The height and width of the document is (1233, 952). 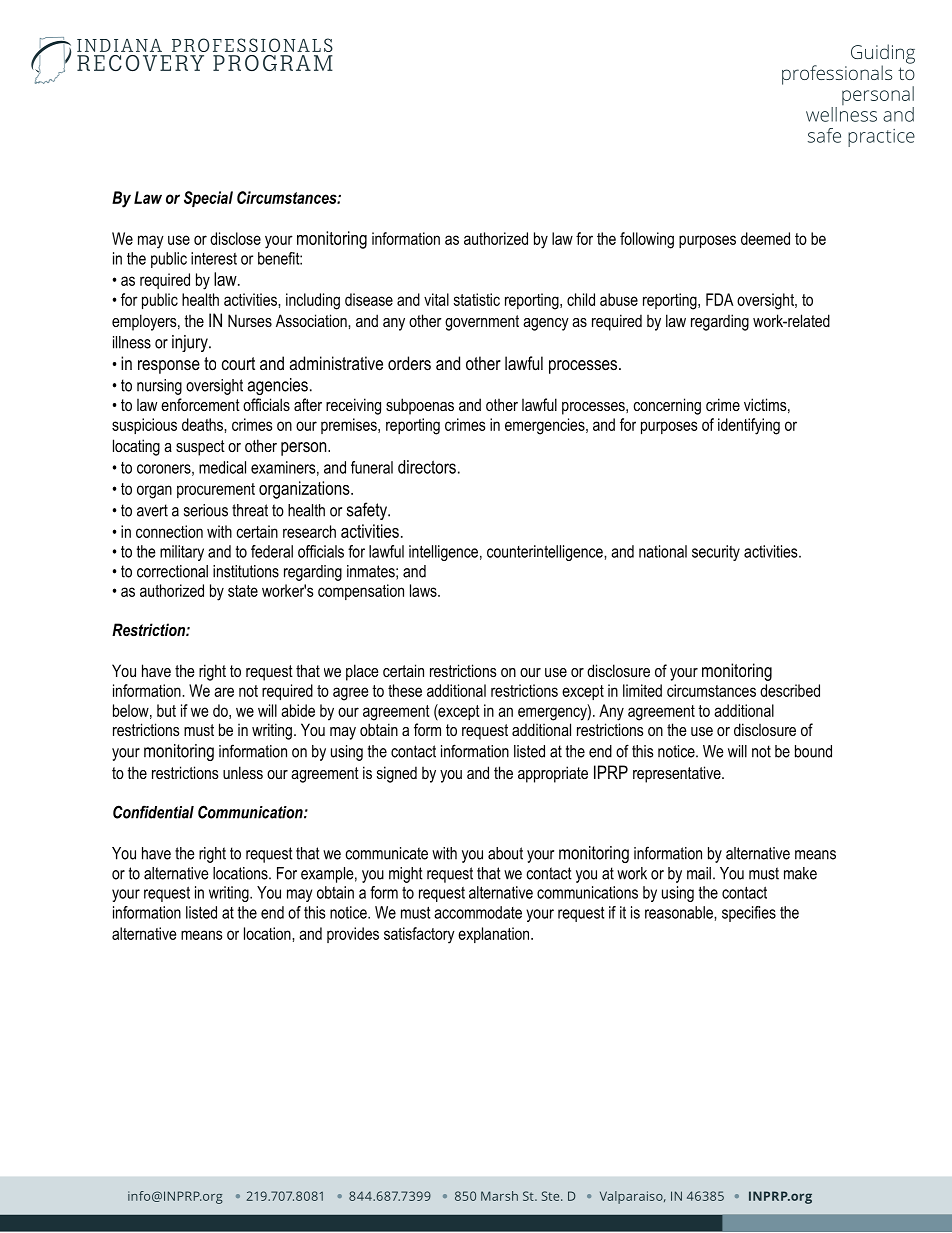 I want to click on Special, so click(x=208, y=199).
